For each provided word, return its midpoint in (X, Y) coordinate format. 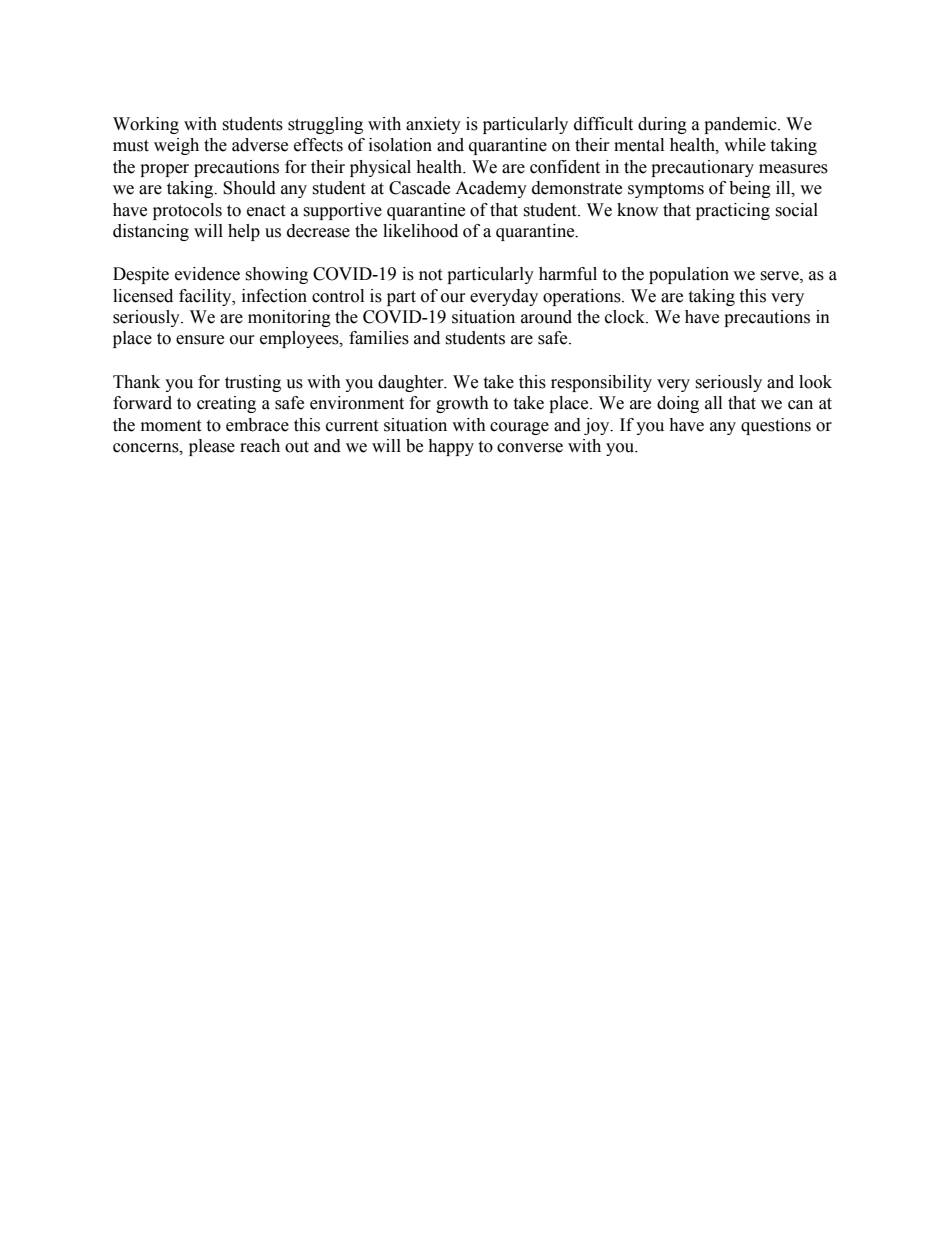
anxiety (433, 125)
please (212, 447)
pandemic (741, 125)
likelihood (420, 231)
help (244, 232)
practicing (733, 211)
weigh (176, 146)
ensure (200, 340)
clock (626, 317)
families (379, 338)
